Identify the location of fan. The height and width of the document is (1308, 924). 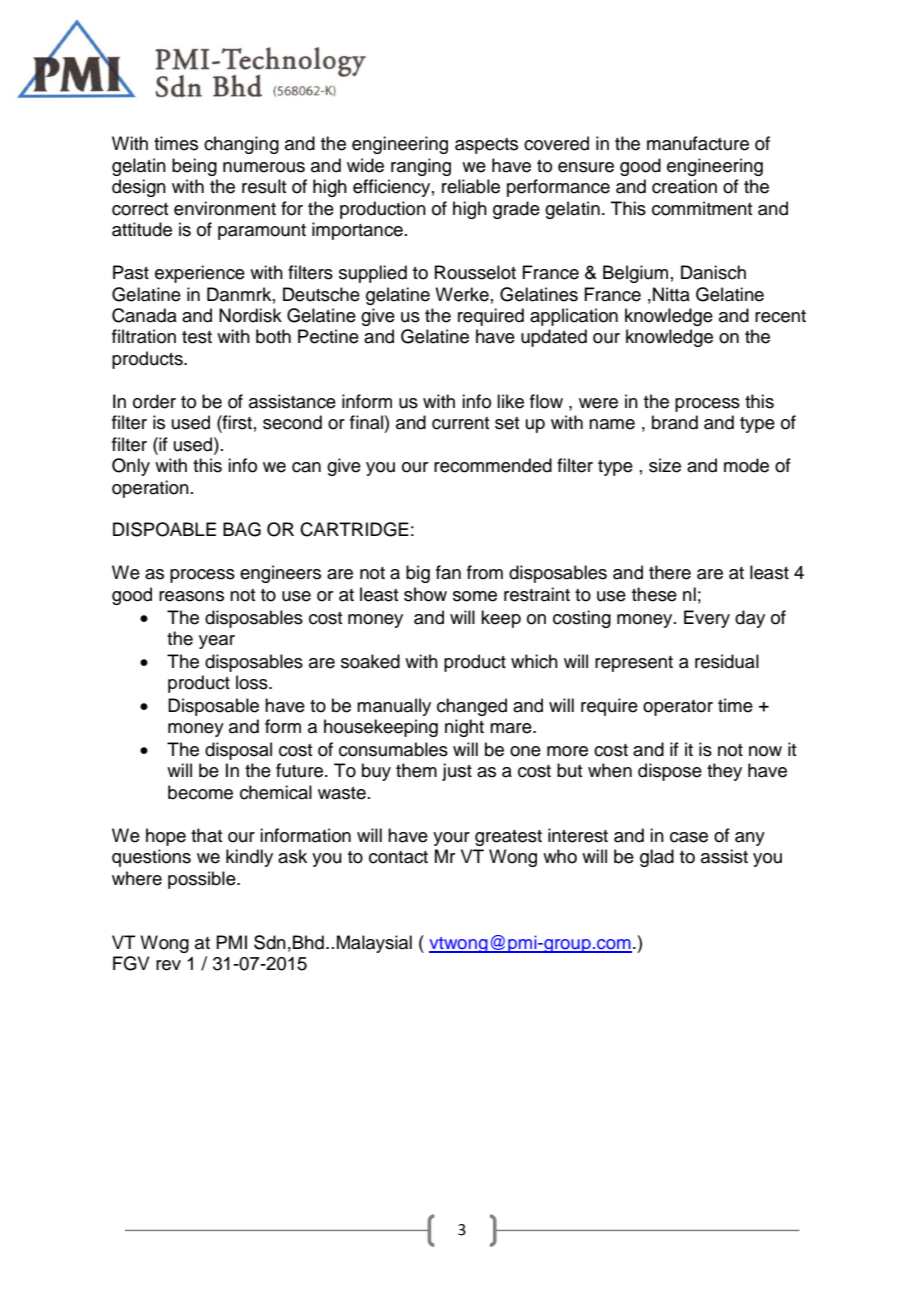
(448, 572).
